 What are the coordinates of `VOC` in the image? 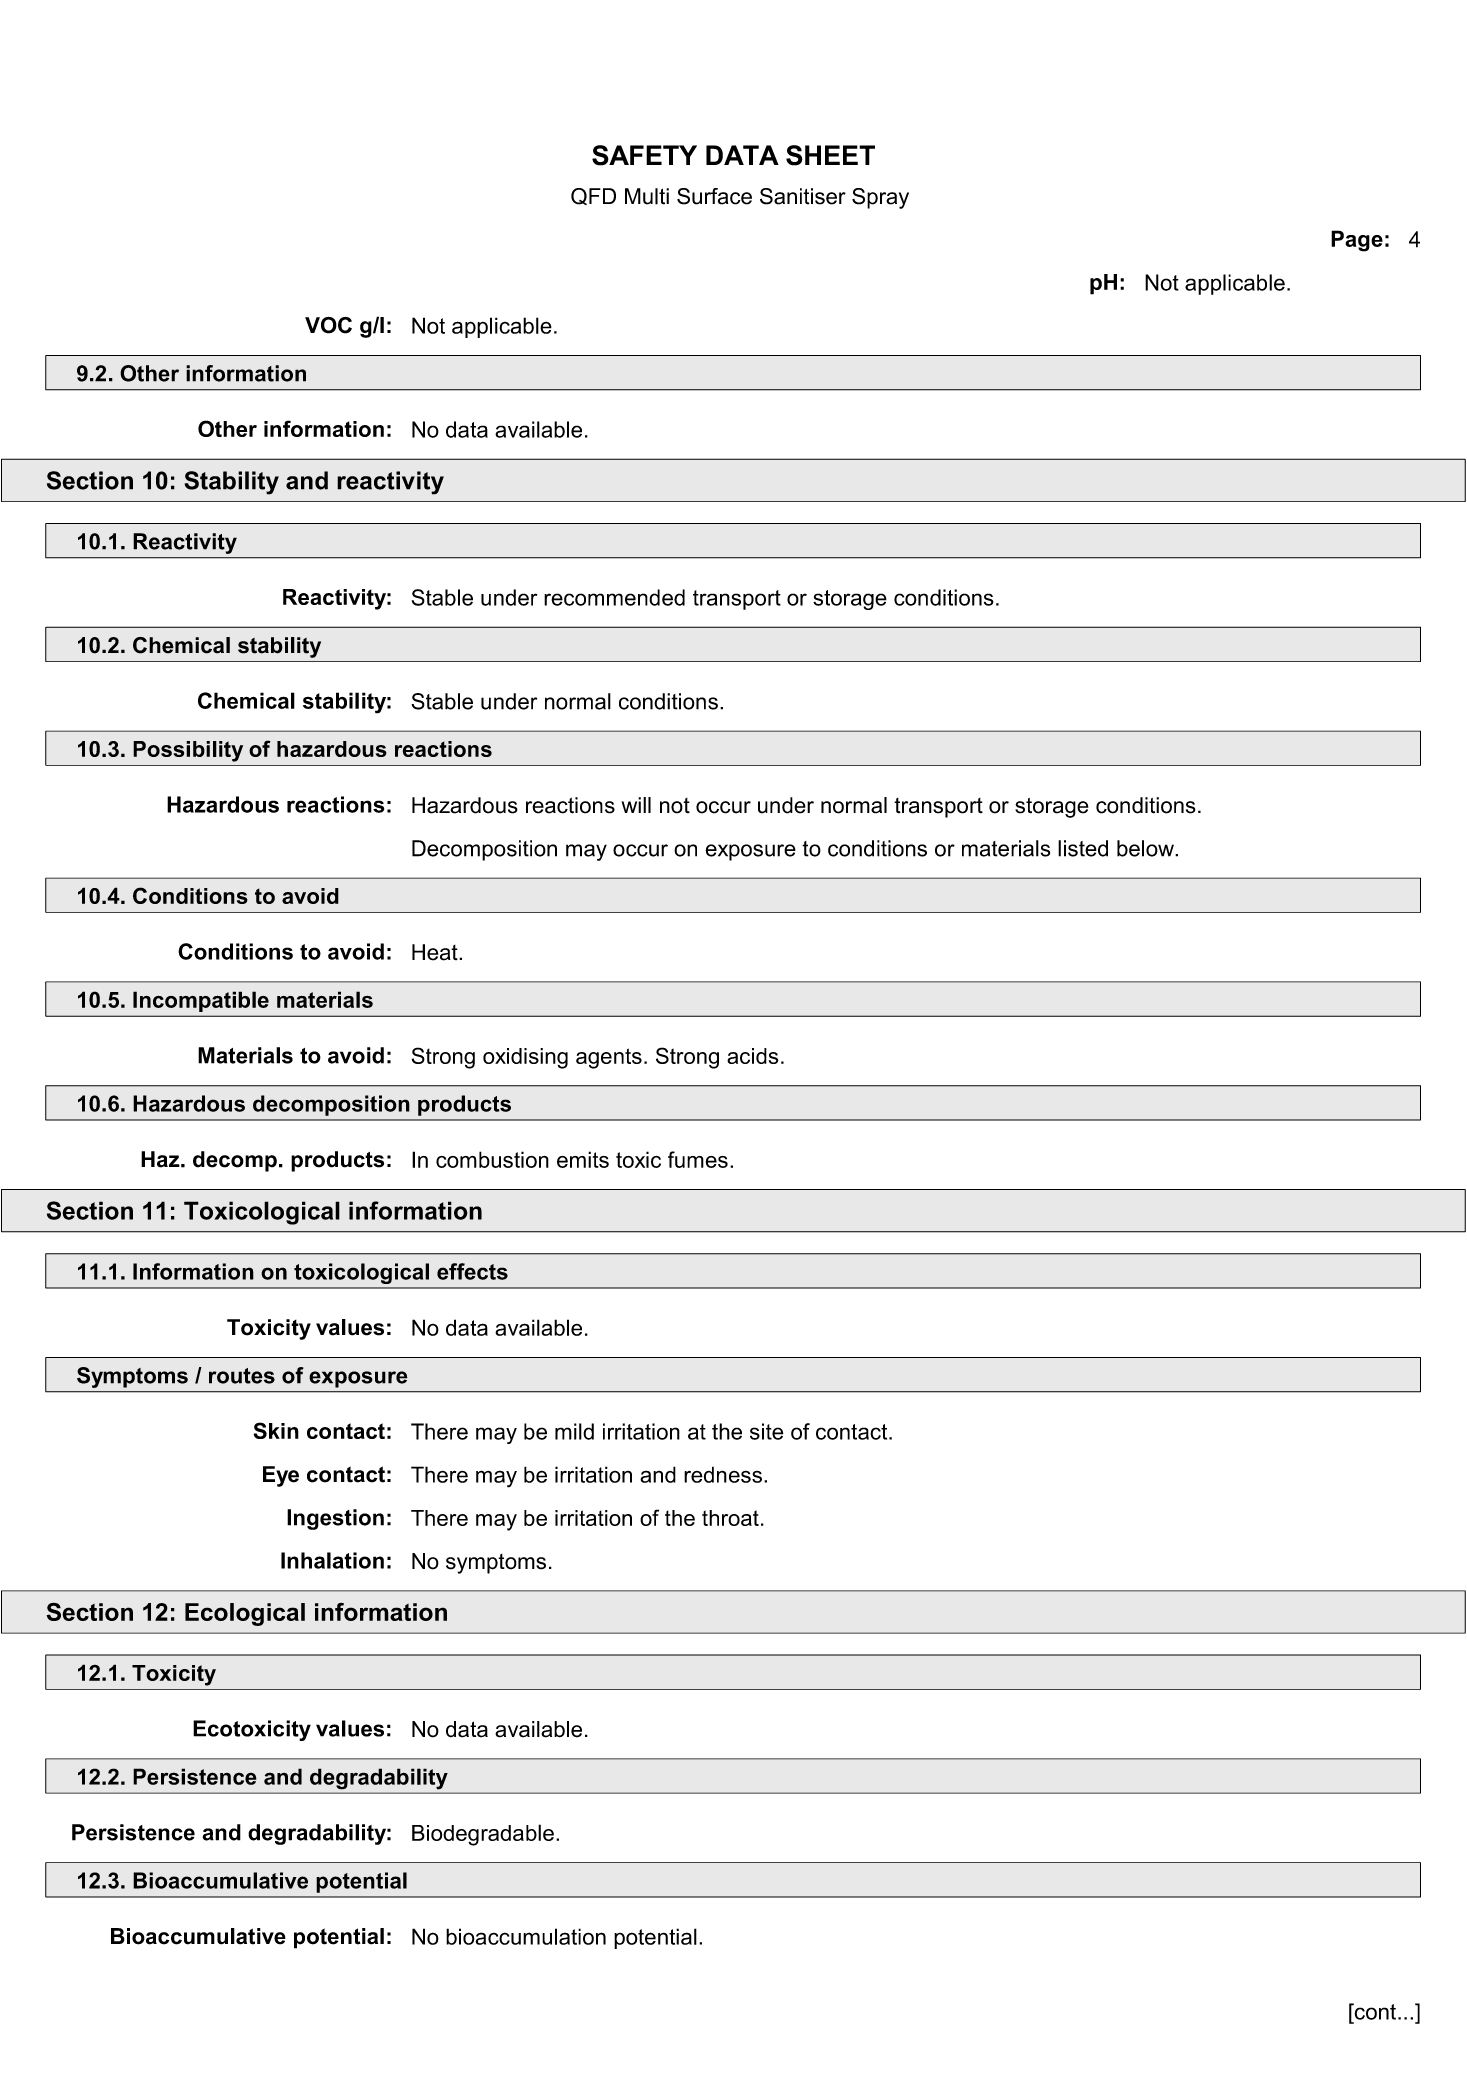 It's located at (328, 325).
